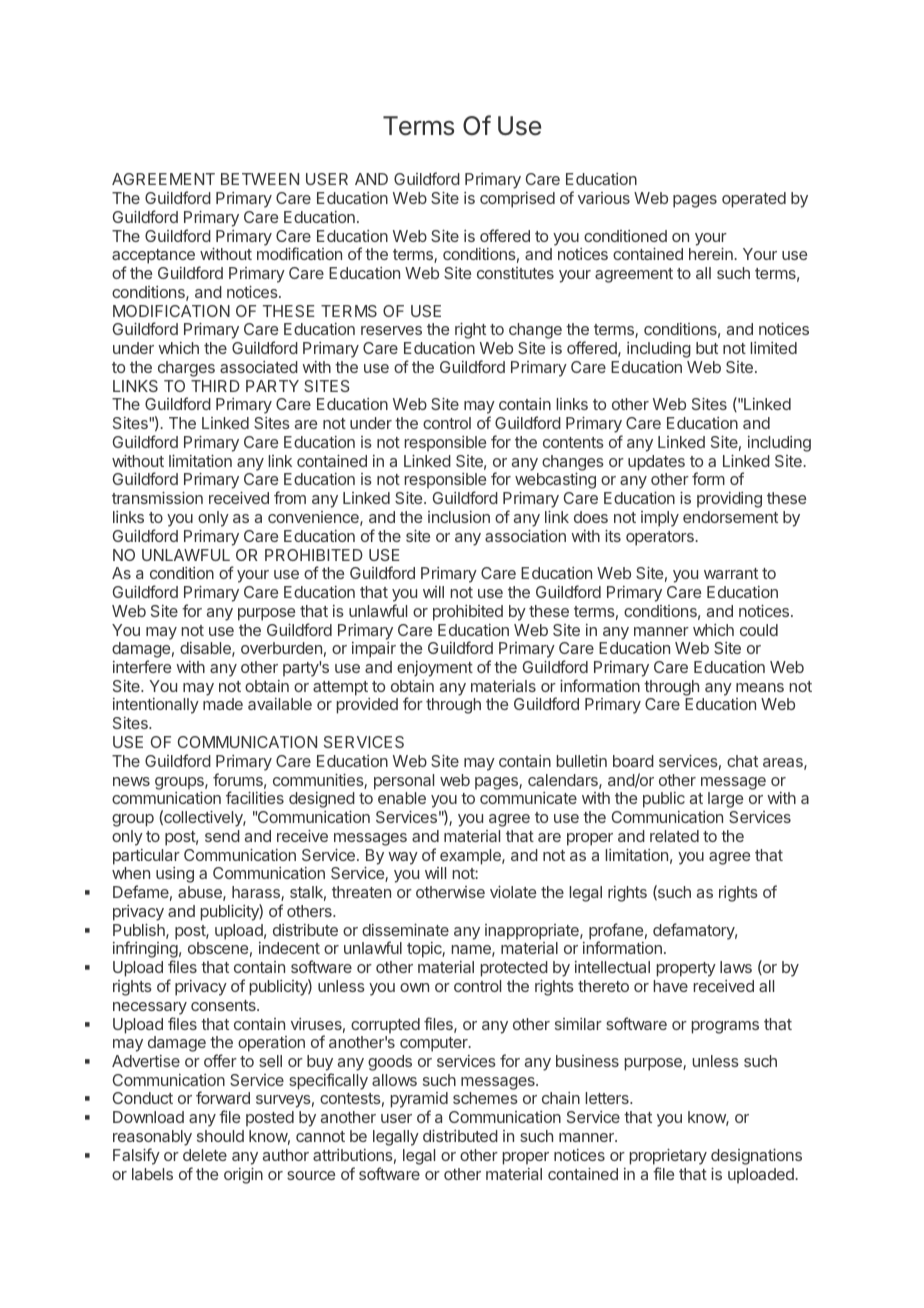 Image resolution: width=924 pixels, height=1308 pixels. Describe the element at coordinates (405, 929) in the page. I see `disseminate` at that location.
